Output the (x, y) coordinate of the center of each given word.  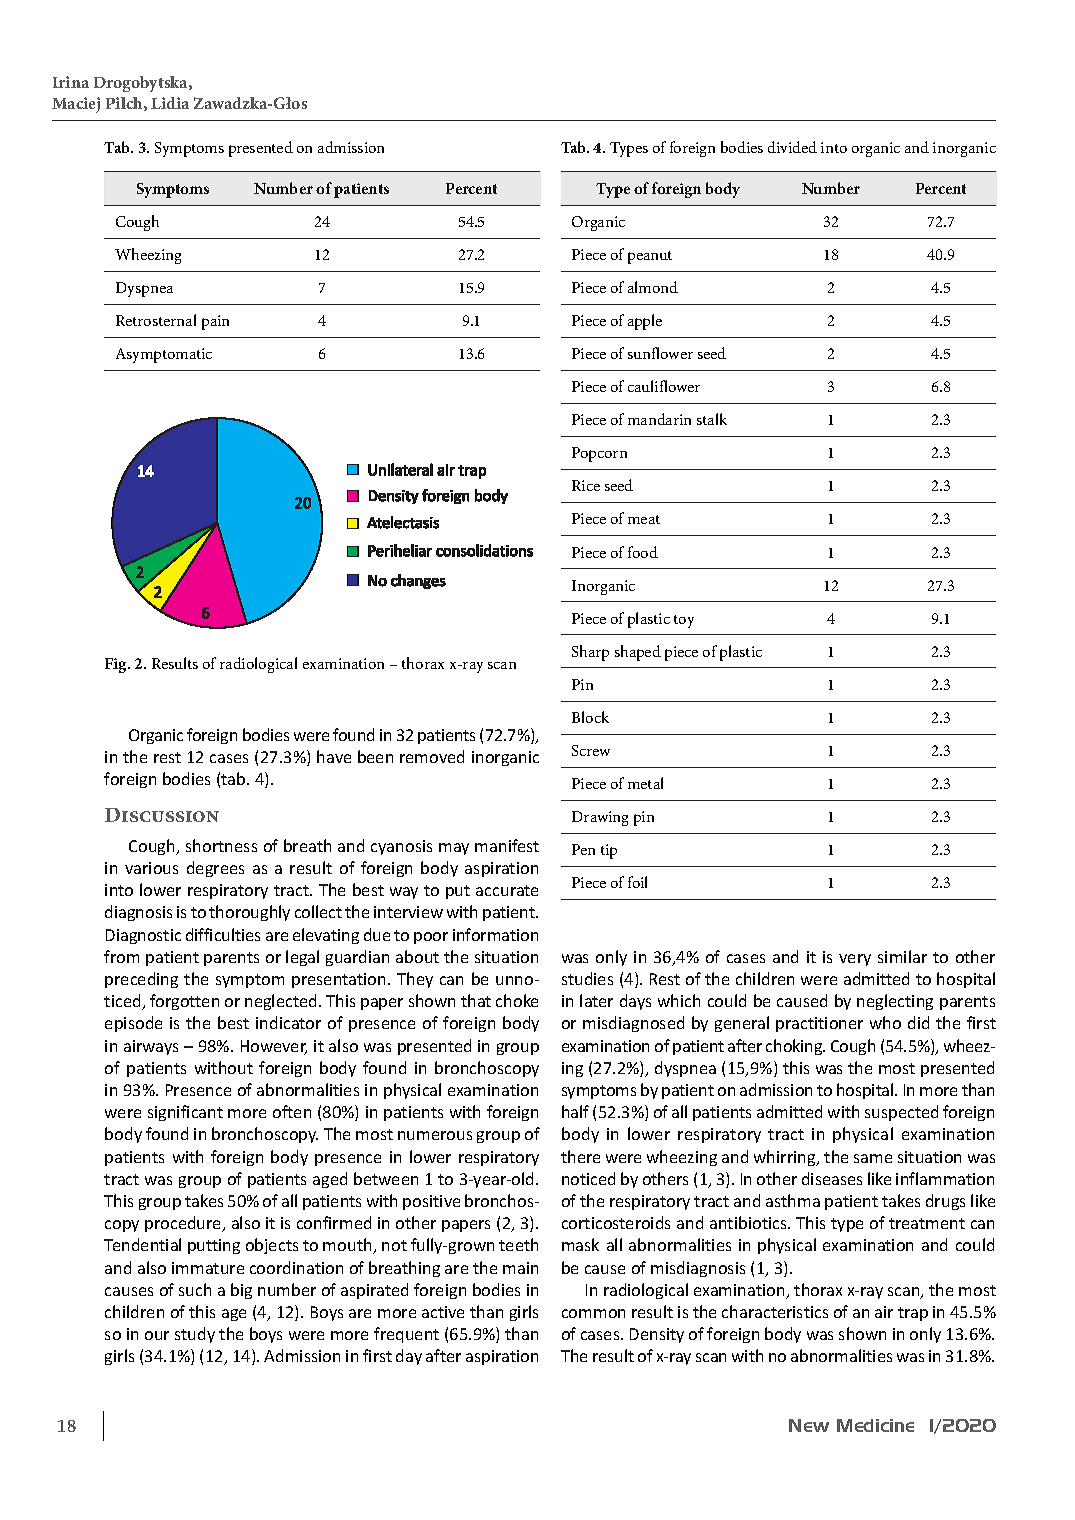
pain (215, 322)
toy (684, 621)
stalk (712, 419)
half (575, 1111)
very (855, 960)
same (873, 1158)
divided (792, 147)
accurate (507, 890)
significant (185, 1113)
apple (645, 322)
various (151, 868)
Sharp (590, 653)
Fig (117, 665)
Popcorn (599, 454)
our (157, 1335)
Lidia (170, 103)
